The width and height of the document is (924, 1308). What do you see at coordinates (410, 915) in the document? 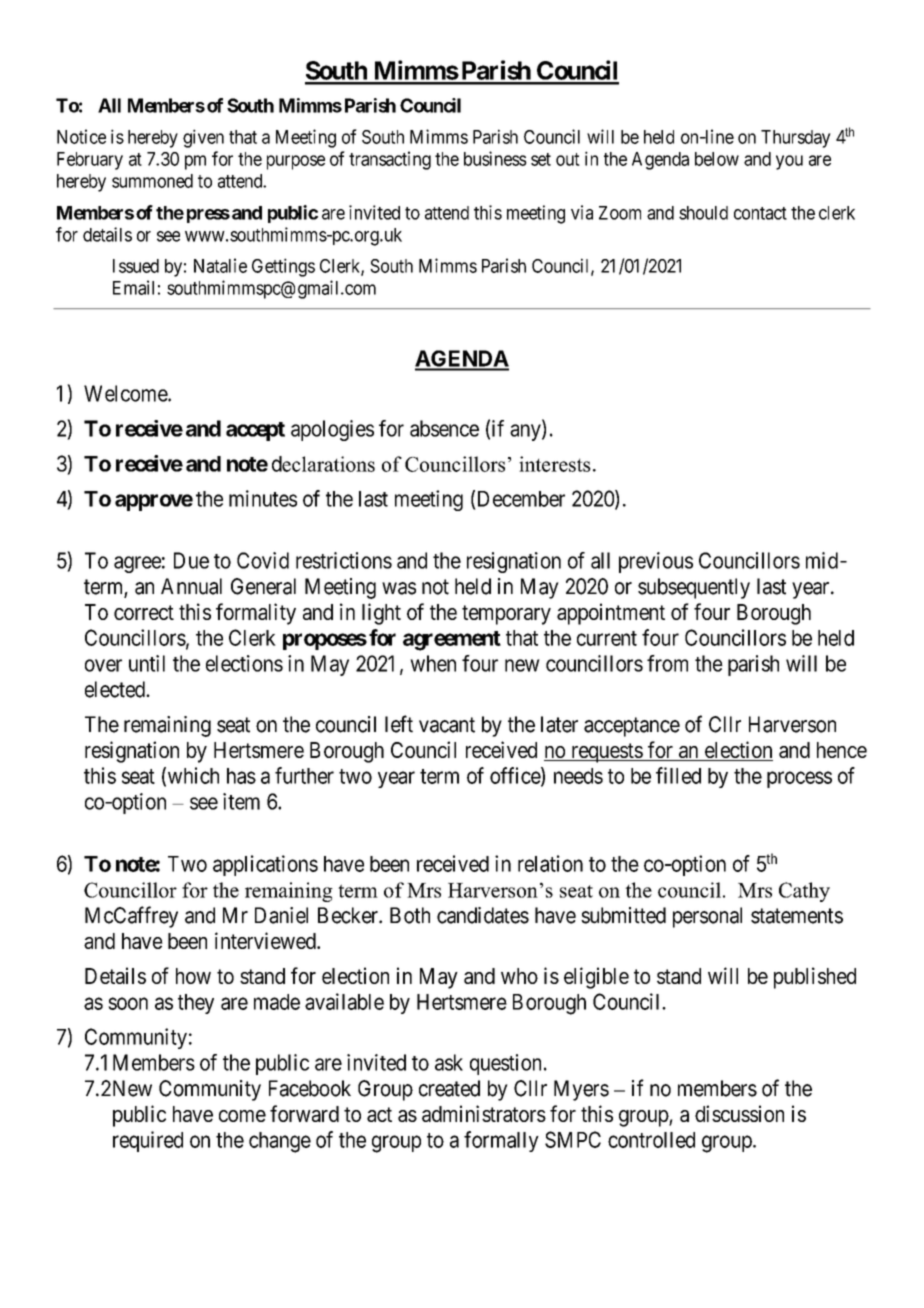
I see `Both` at bounding box center [410, 915].
